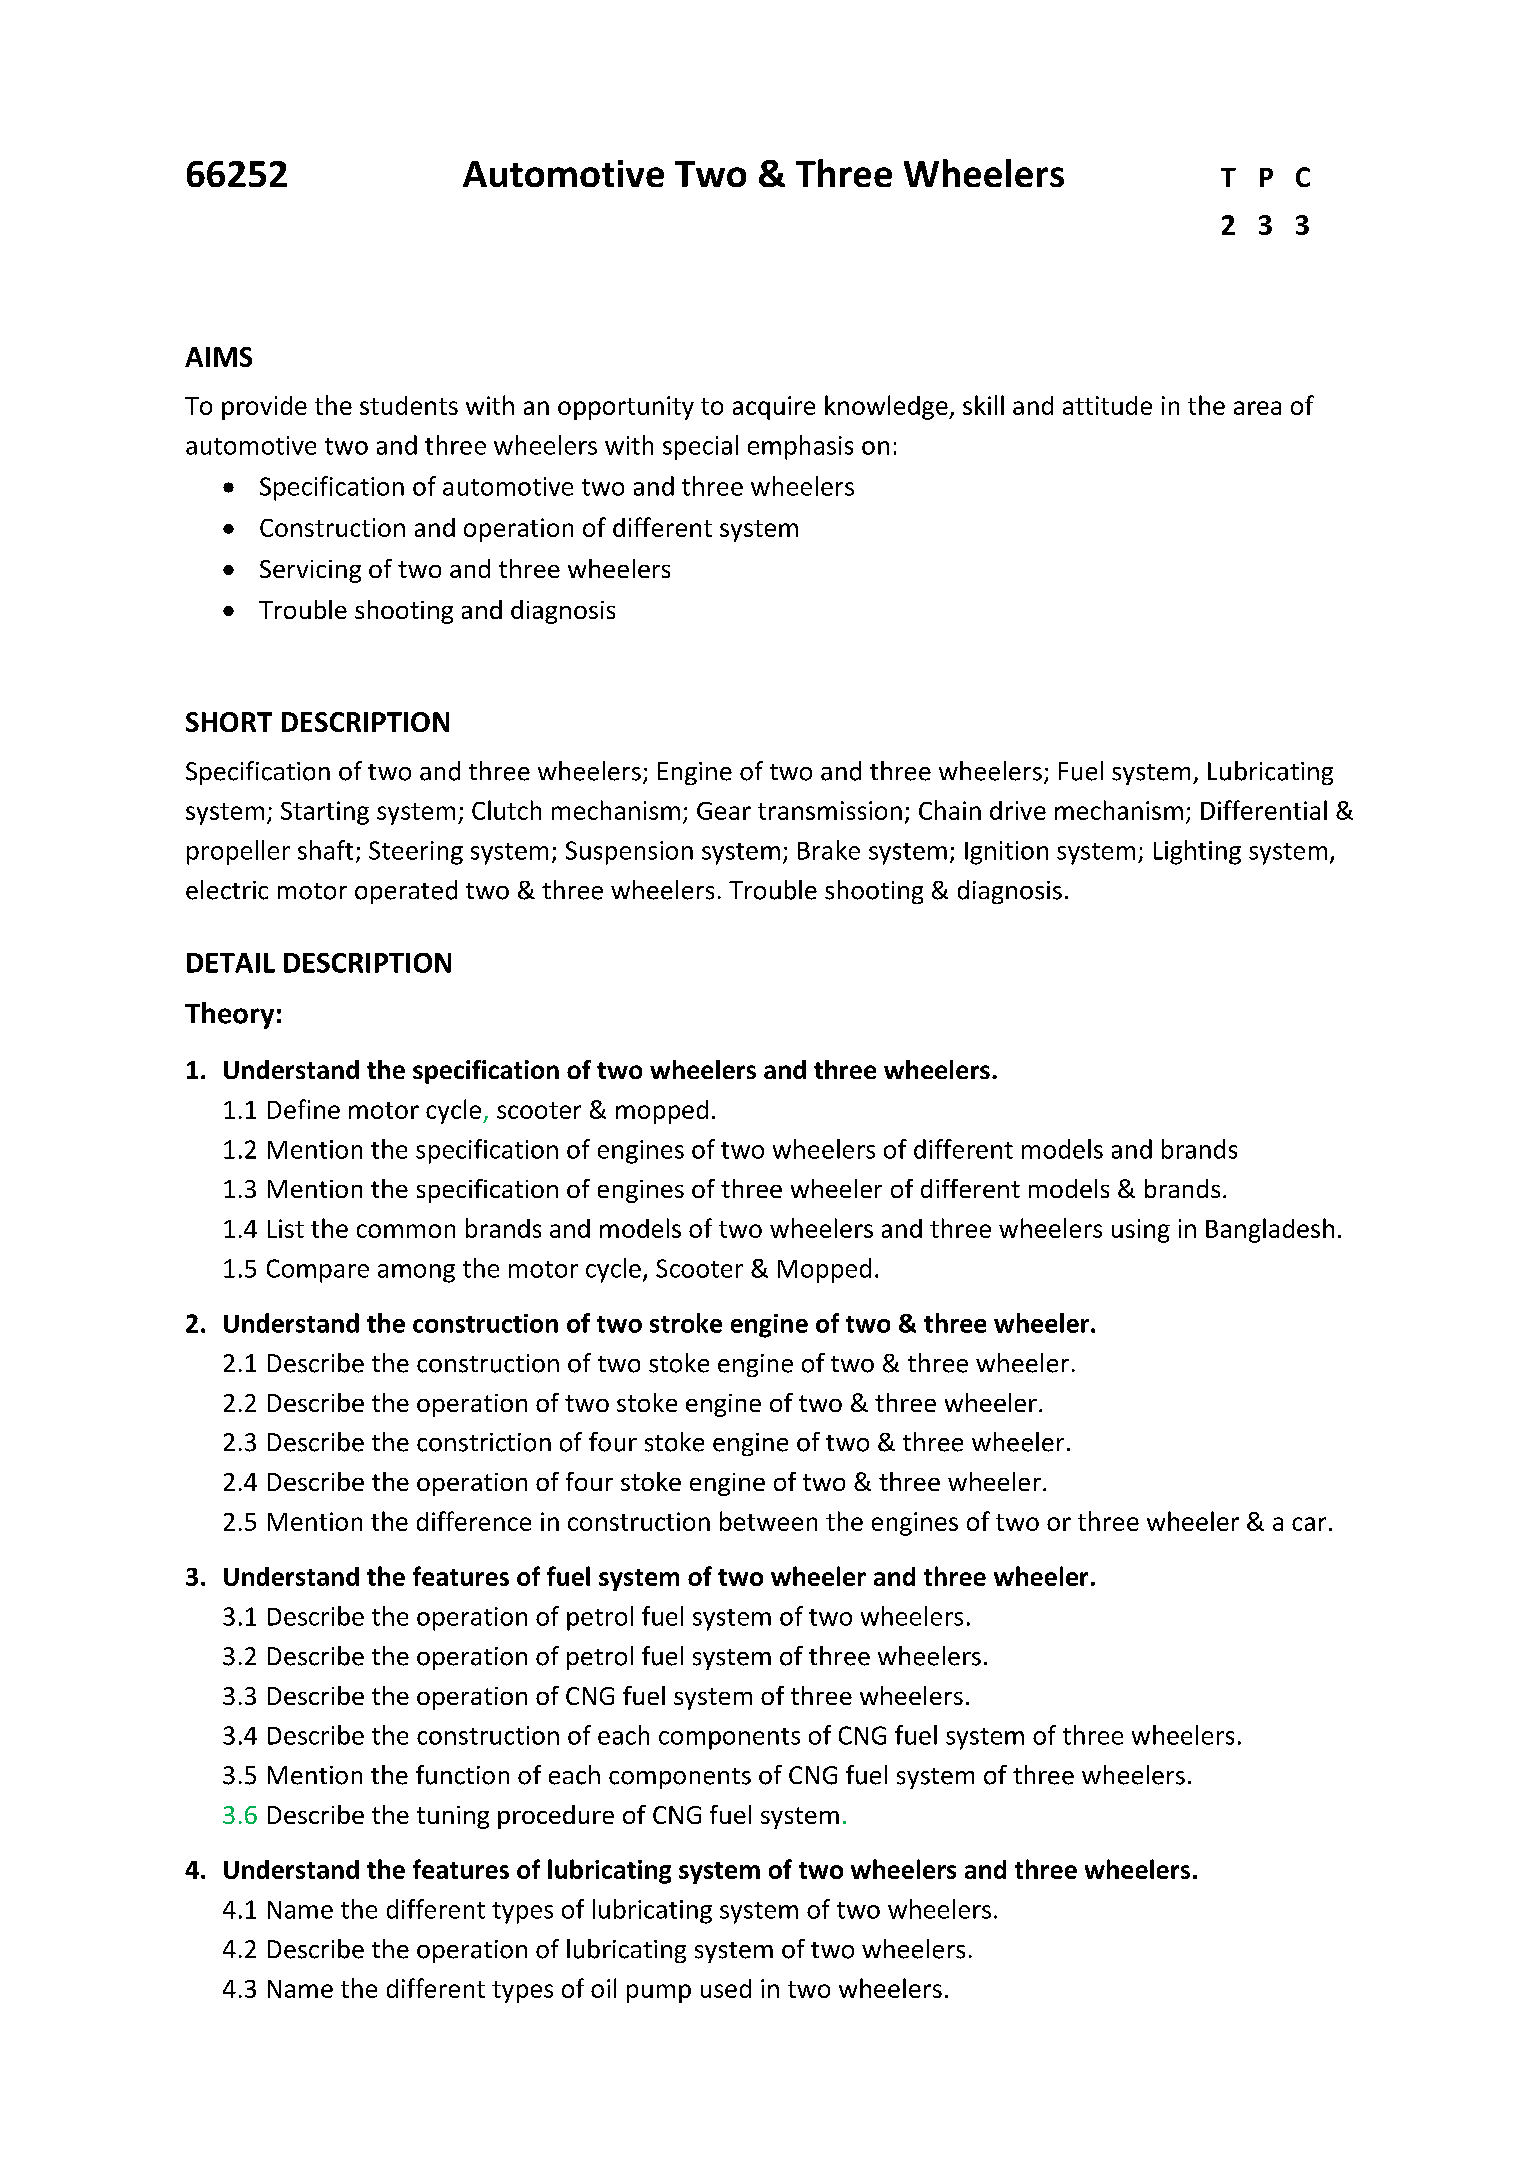 The width and height of the screenshot is (1529, 2161). What do you see at coordinates (453, 1817) in the screenshot?
I see `tuning` at bounding box center [453, 1817].
